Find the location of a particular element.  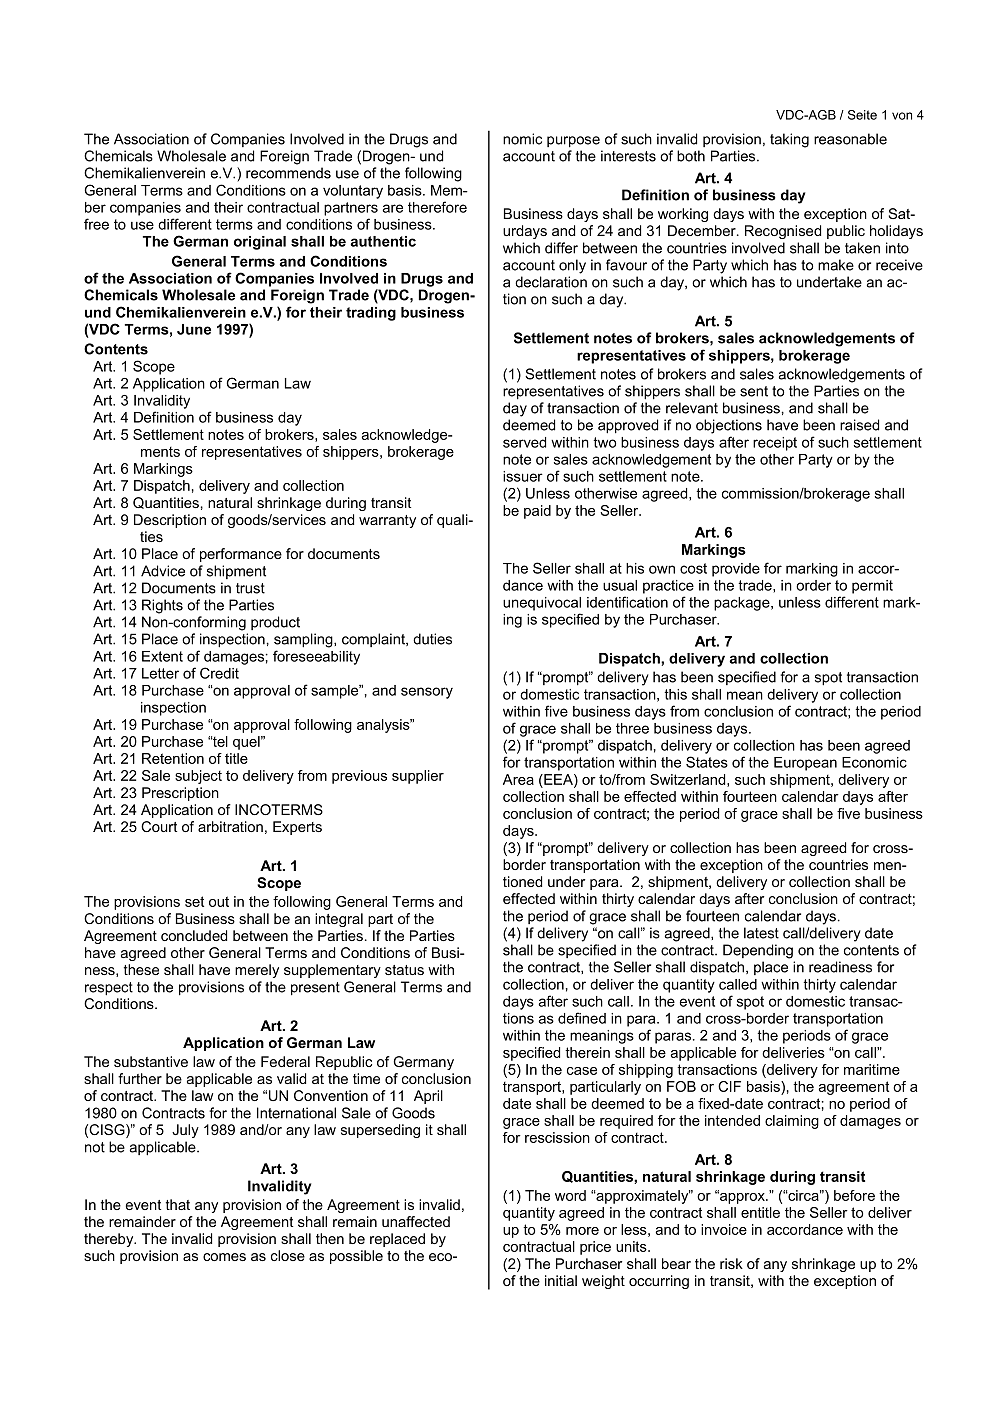

therefore is located at coordinates (437, 207).
